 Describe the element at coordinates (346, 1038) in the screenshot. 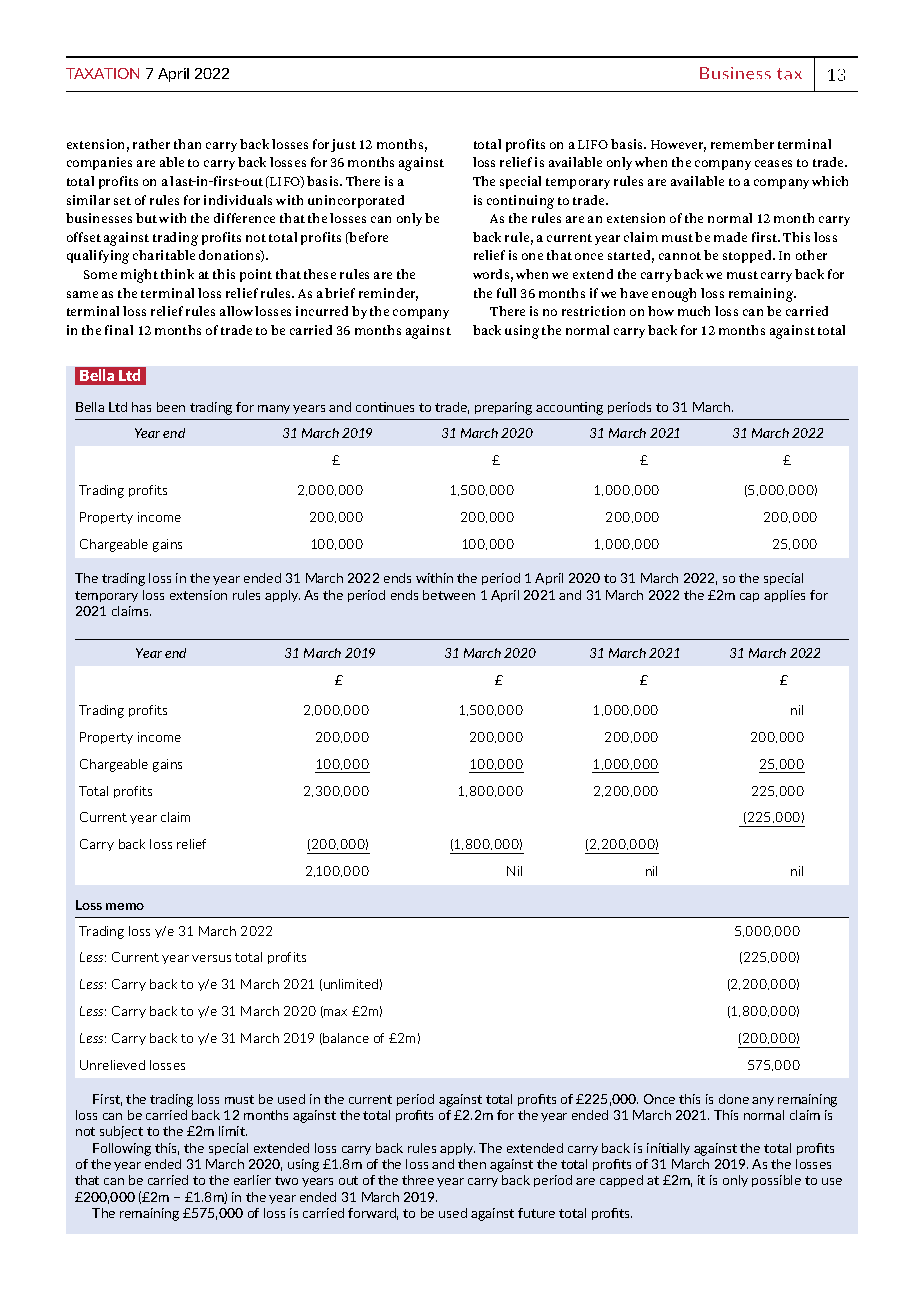

I see `balance` at that location.
